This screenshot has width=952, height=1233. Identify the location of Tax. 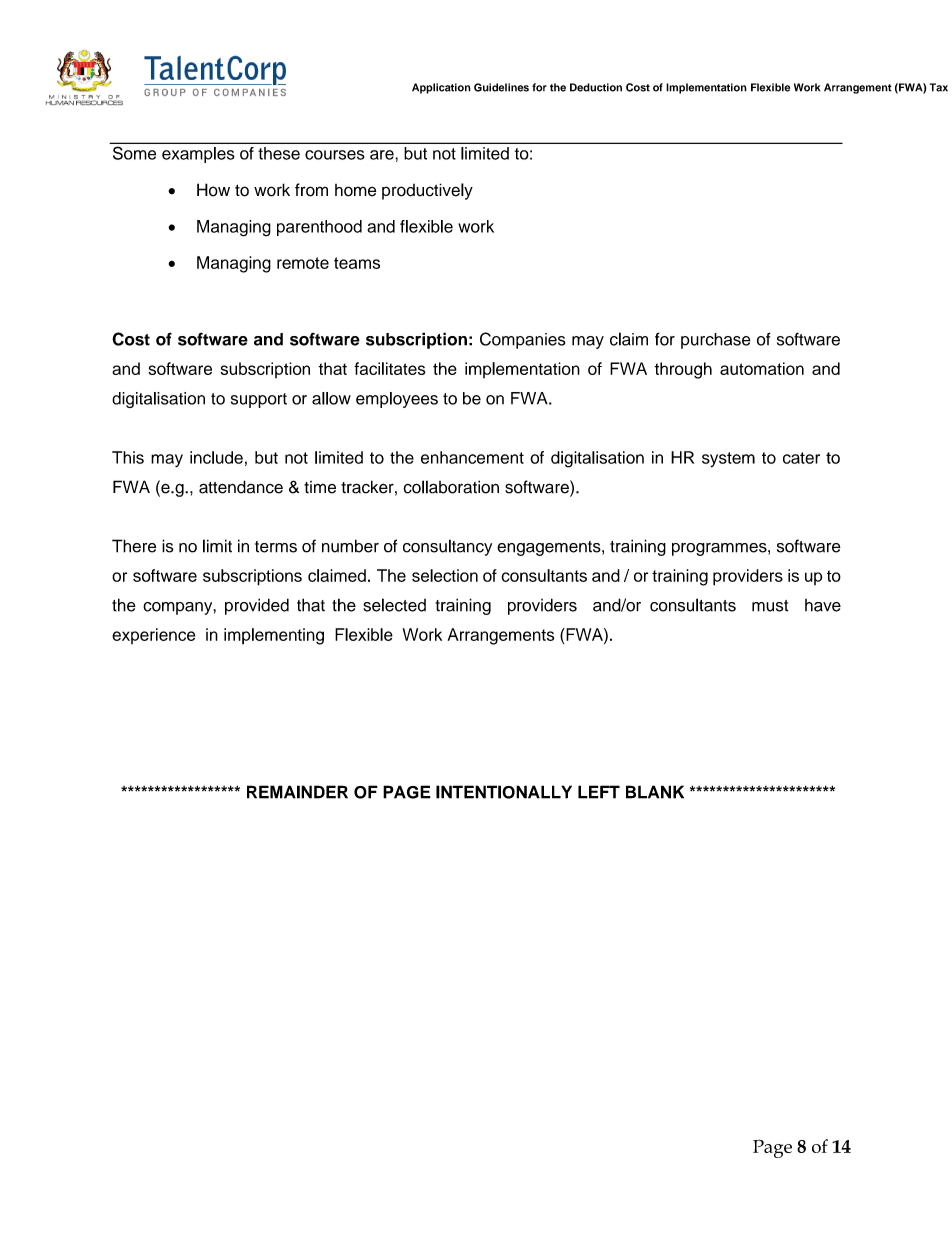
(939, 87).
